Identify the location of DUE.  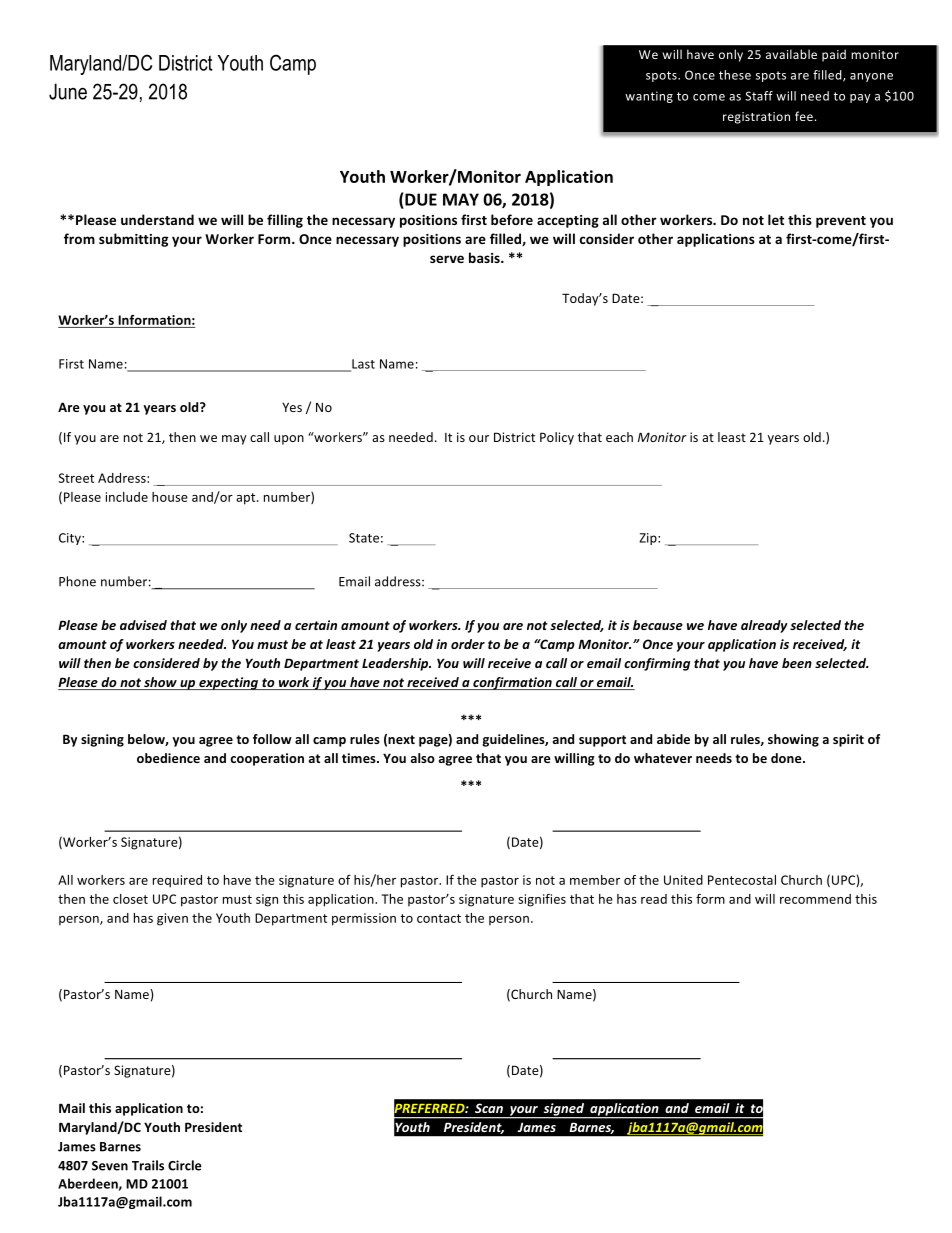
(420, 199).
